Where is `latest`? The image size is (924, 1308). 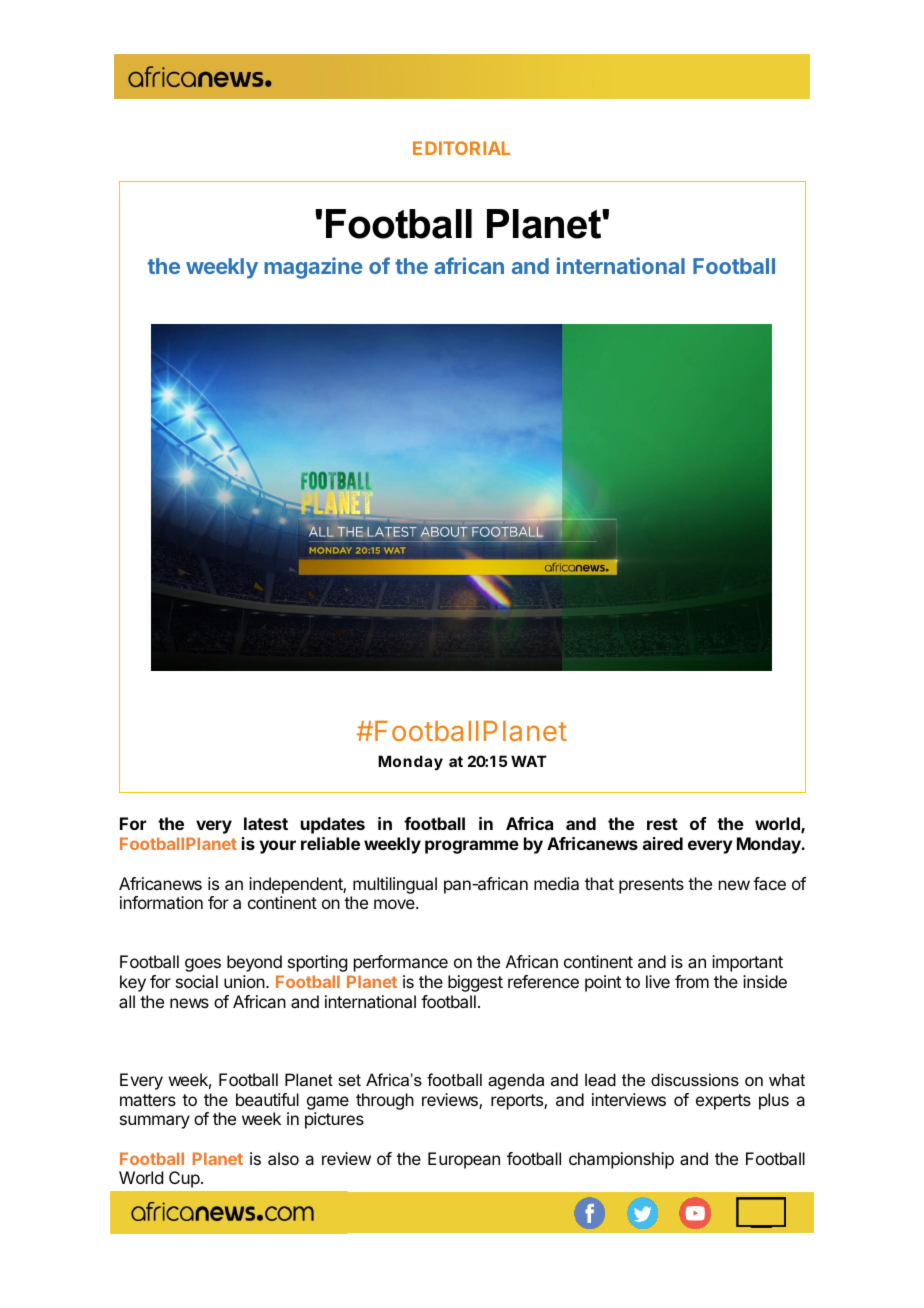
latest is located at coordinates (266, 823).
